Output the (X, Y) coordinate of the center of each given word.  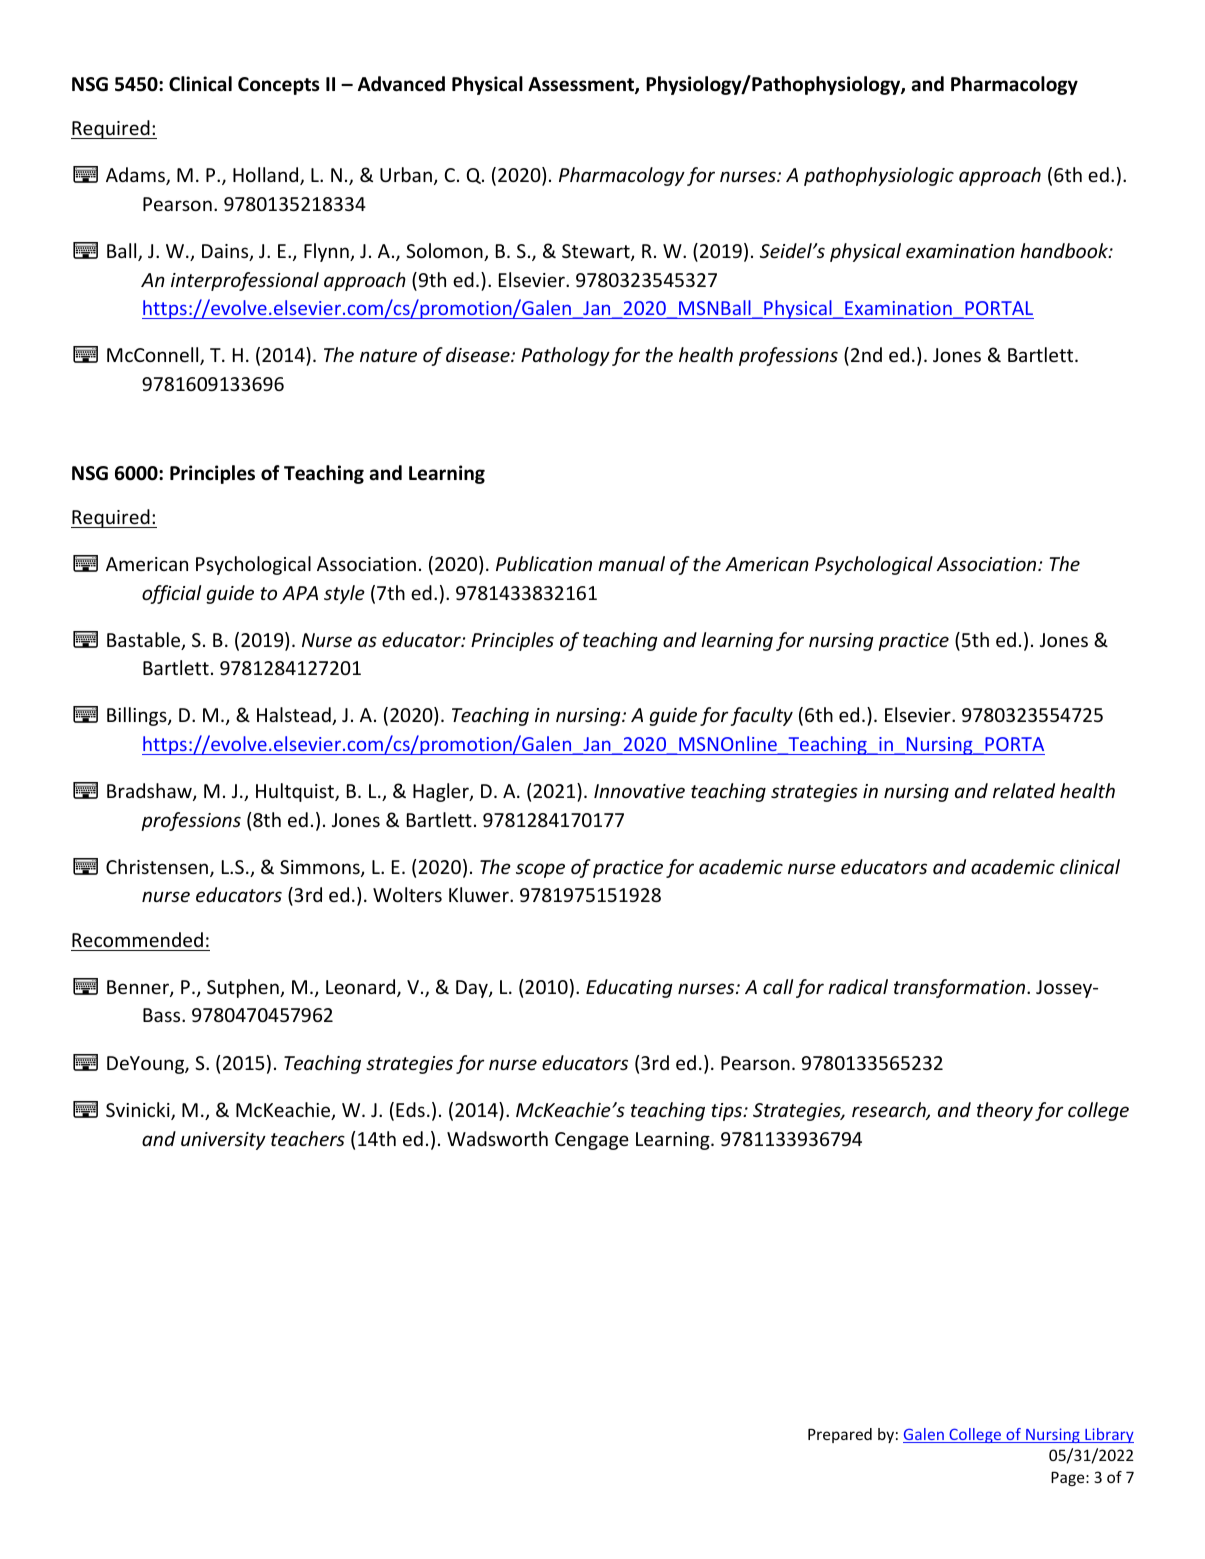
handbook (1065, 250)
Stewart (597, 252)
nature (388, 355)
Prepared (840, 1435)
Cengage (592, 1141)
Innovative (639, 791)
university (223, 1141)
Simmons (321, 868)
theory (1005, 1111)
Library (1108, 1435)
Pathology (565, 356)
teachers (308, 1138)
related (1024, 790)
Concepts (278, 86)
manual (631, 563)
